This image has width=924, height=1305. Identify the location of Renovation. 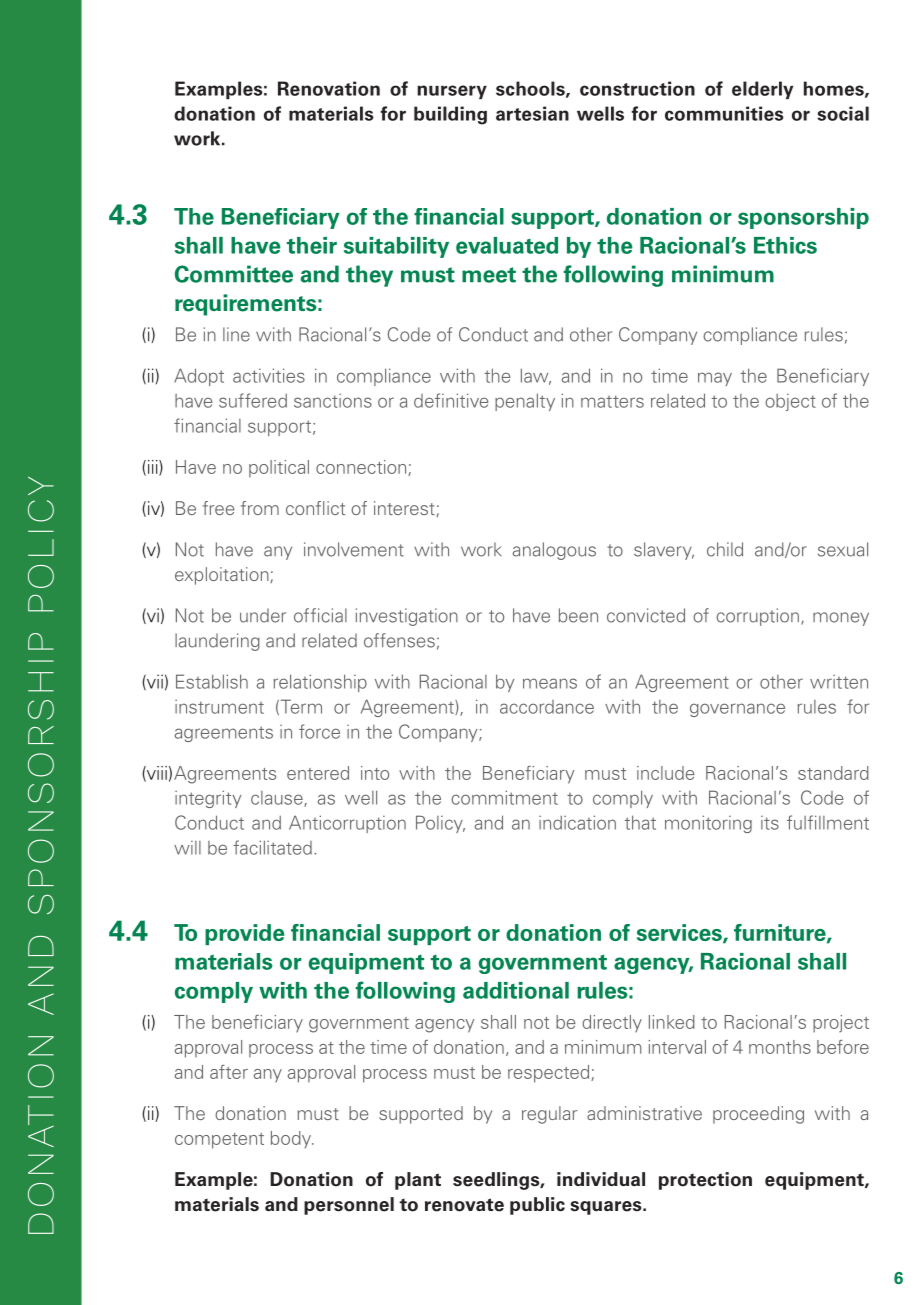
(329, 88).
